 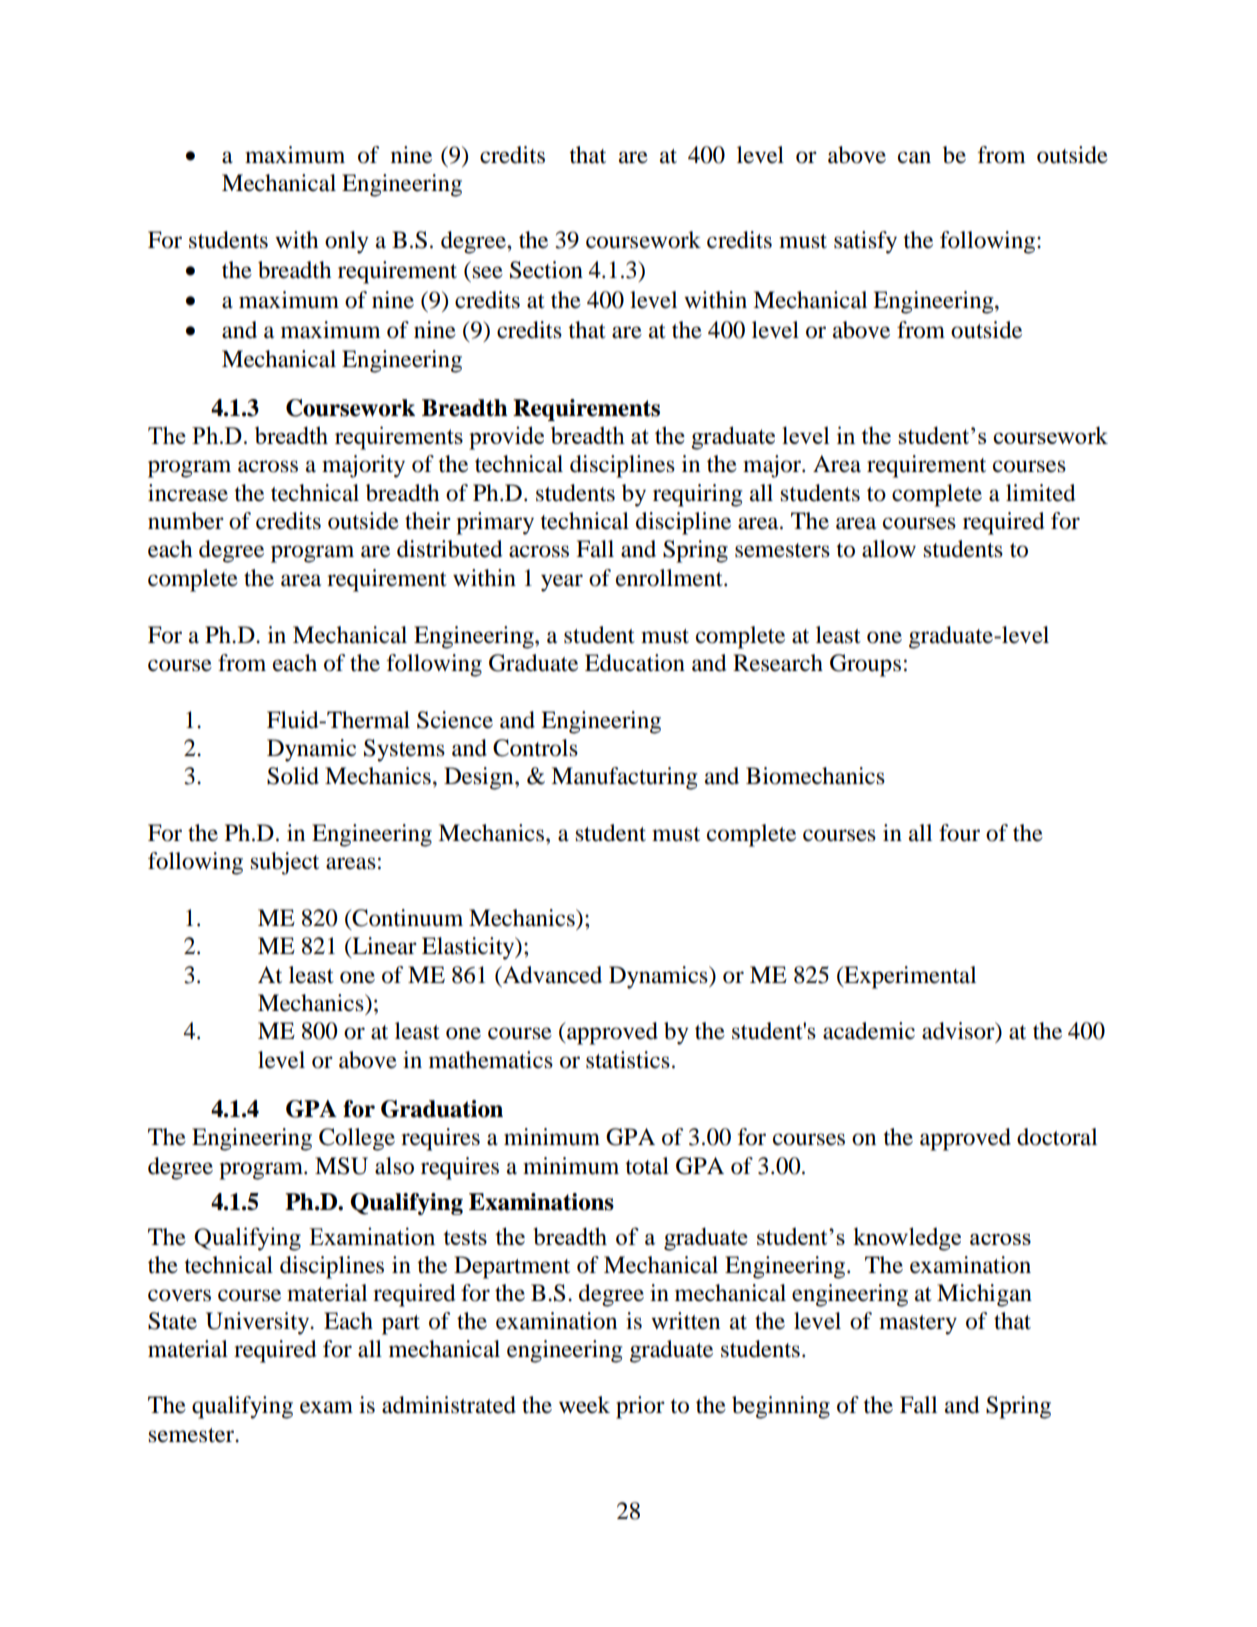 What do you see at coordinates (186, 521) in the screenshot?
I see `number` at bounding box center [186, 521].
